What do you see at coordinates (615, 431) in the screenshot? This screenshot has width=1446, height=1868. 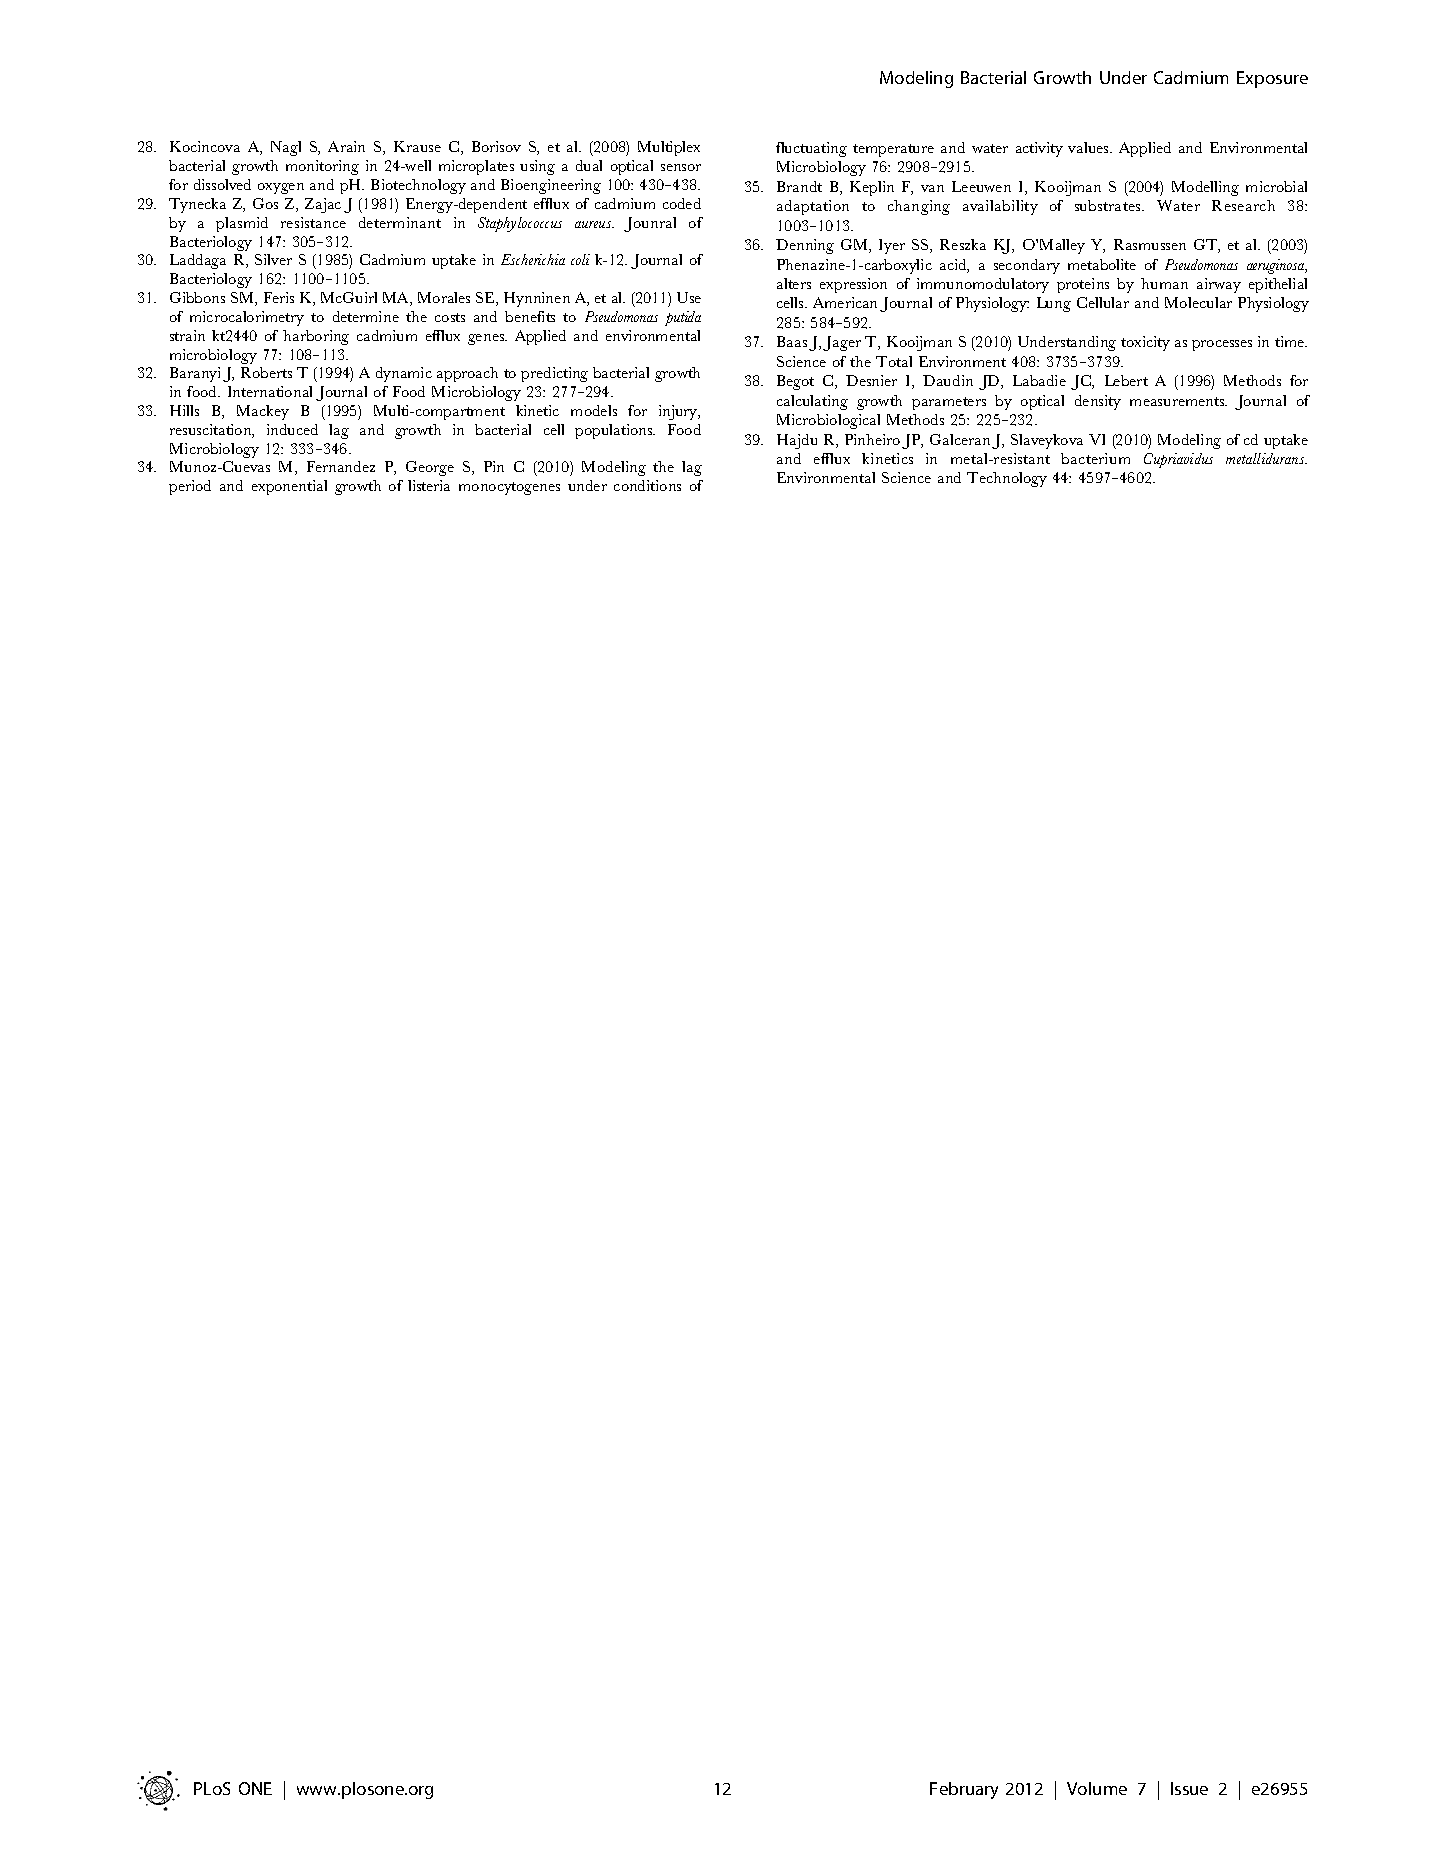 I see `populations` at bounding box center [615, 431].
